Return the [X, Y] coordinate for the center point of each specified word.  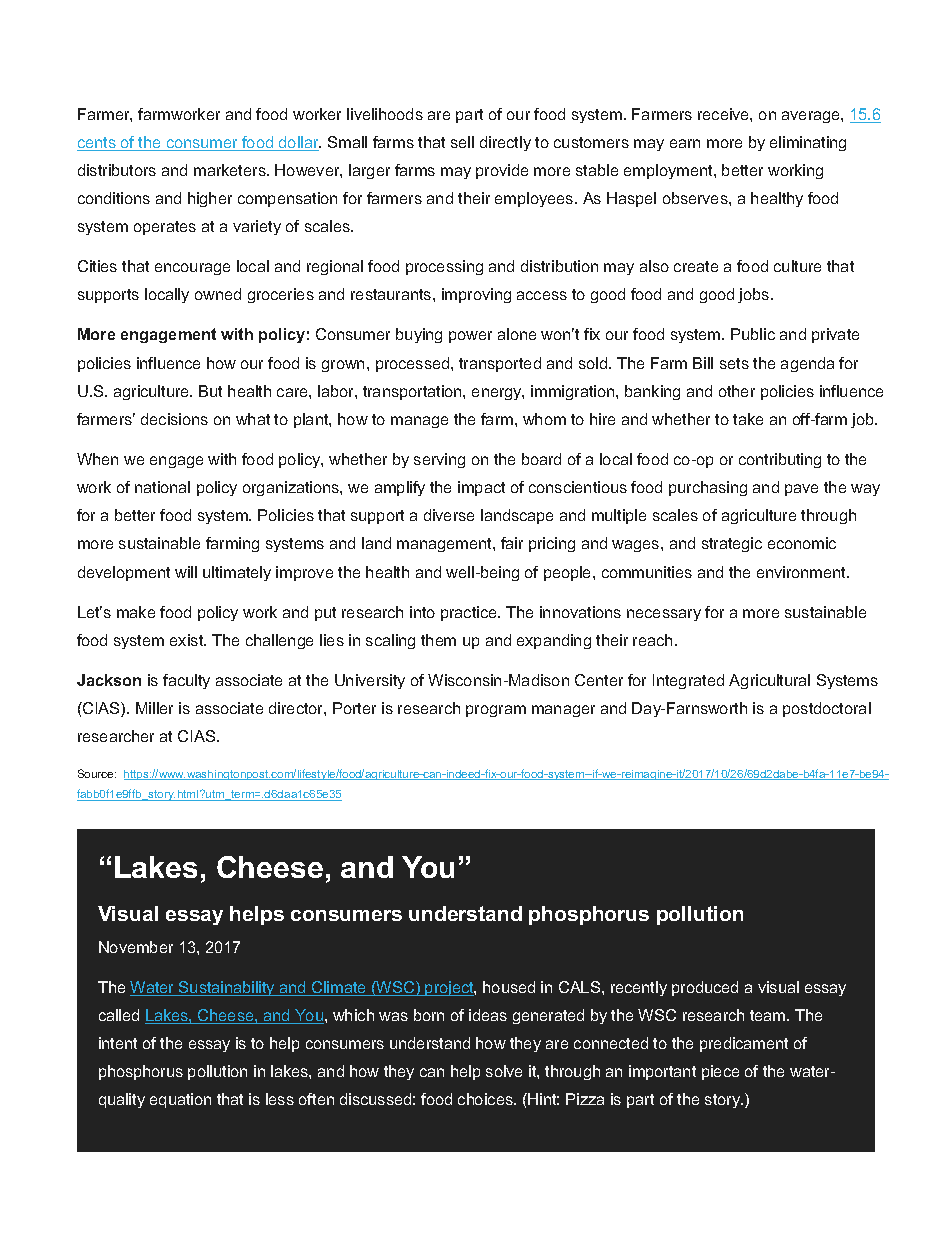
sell [462, 142]
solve [504, 1071]
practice [470, 613]
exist [188, 640]
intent [118, 1043]
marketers [231, 170]
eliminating [808, 143]
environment [803, 572]
